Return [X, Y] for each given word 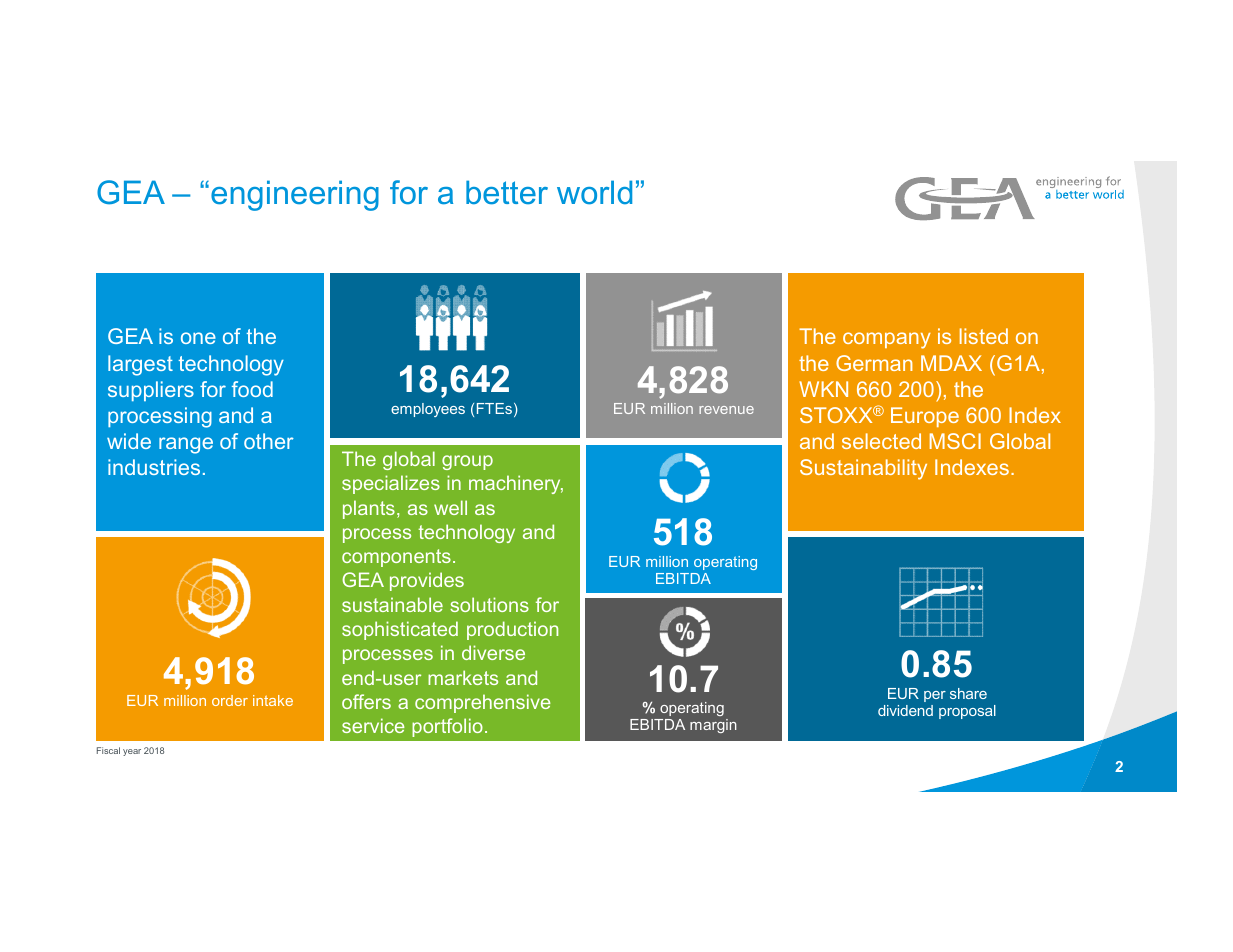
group [467, 462]
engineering [295, 195]
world [594, 192]
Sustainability [863, 469]
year [132, 752]
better [507, 192]
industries [154, 467]
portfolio [447, 727]
